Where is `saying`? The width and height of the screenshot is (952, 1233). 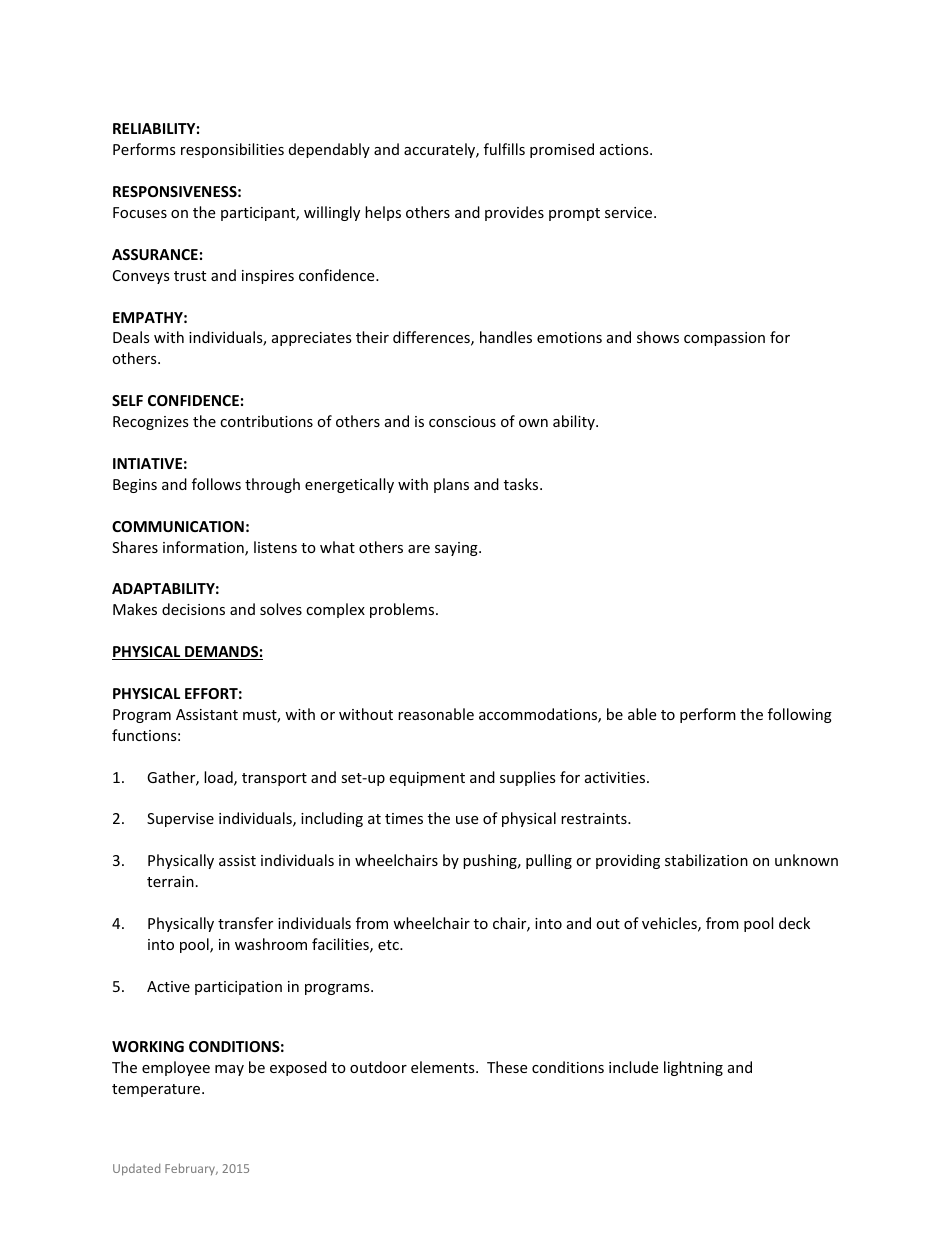
saying is located at coordinates (457, 549).
